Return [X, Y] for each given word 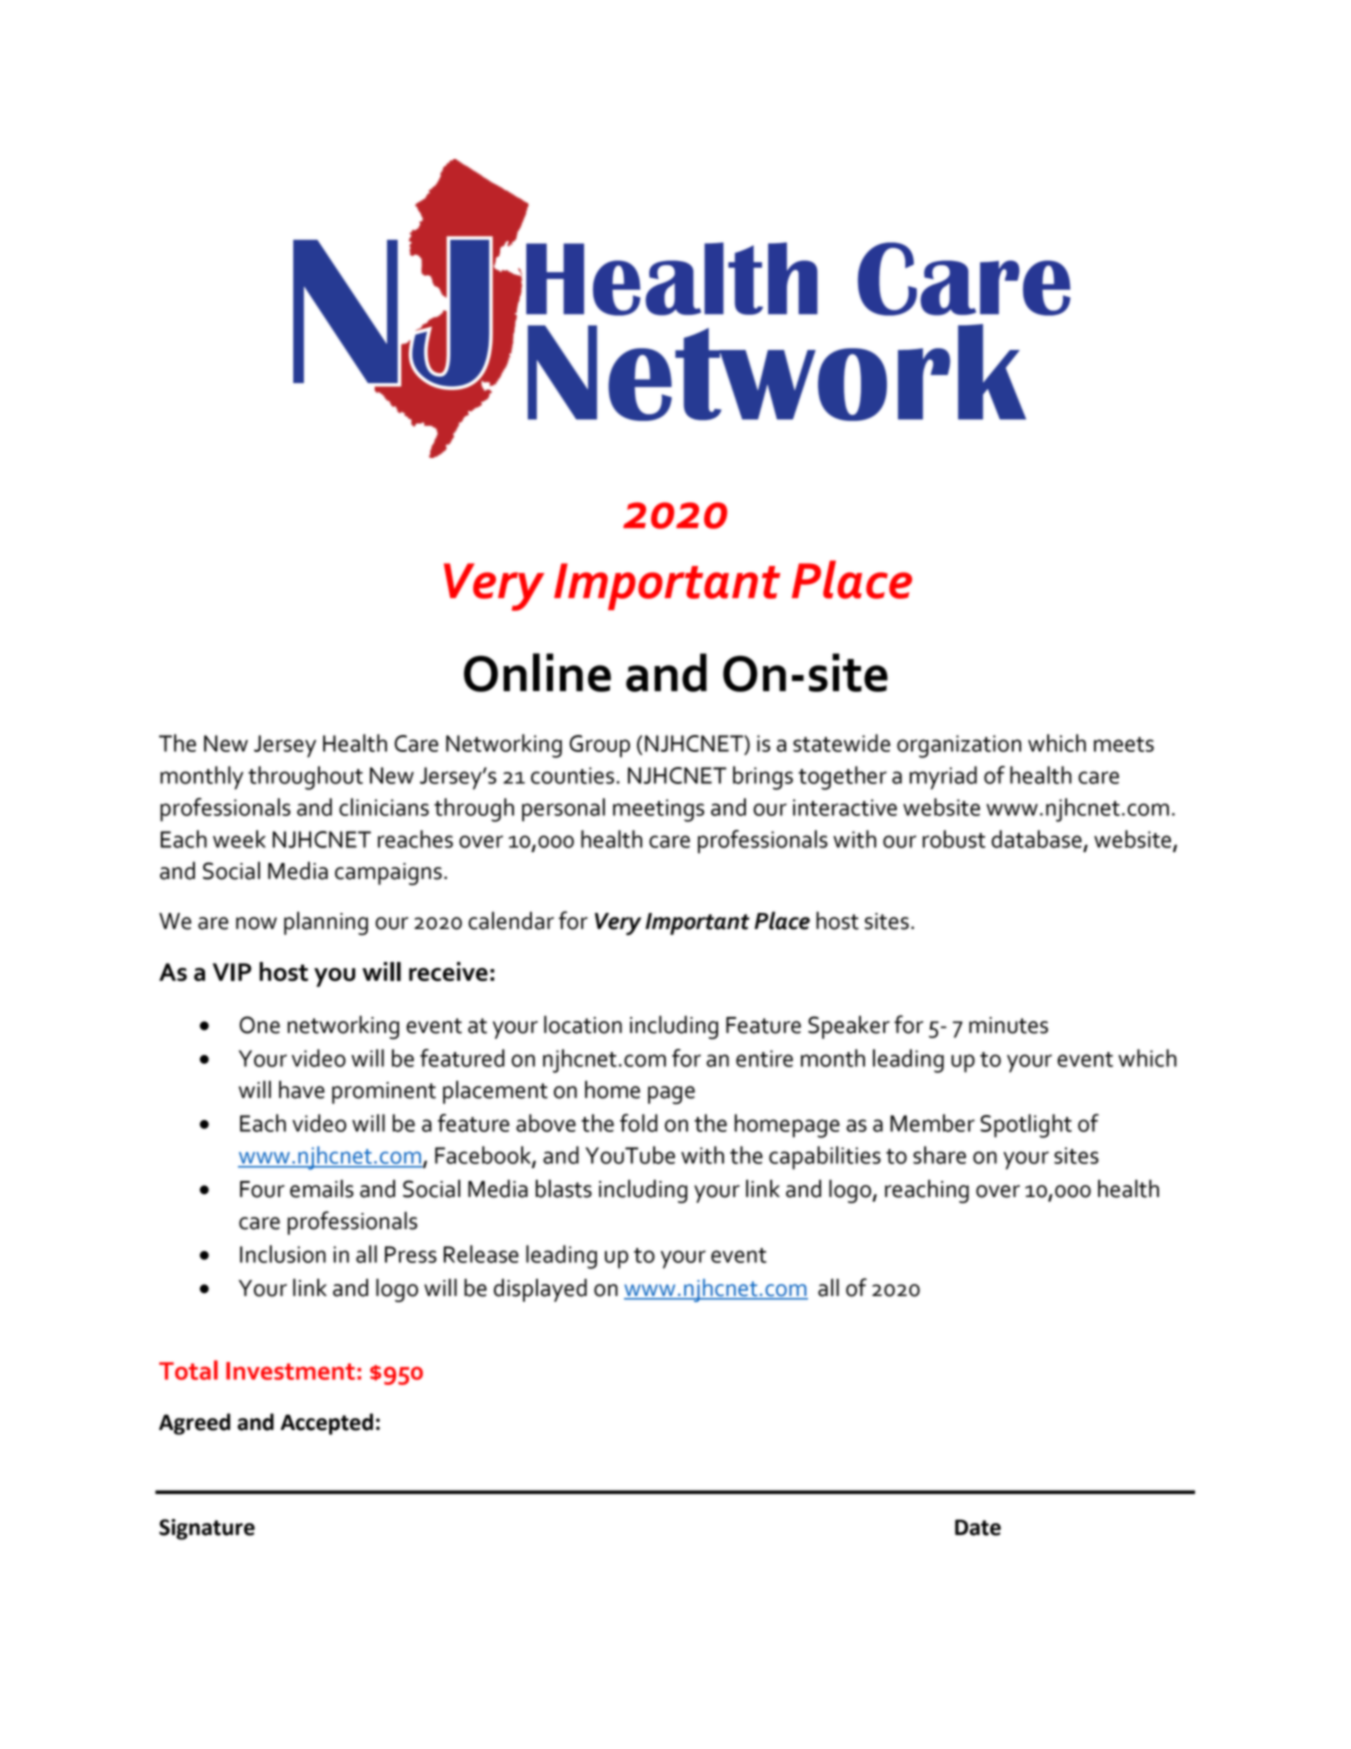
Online [537, 672]
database [1036, 839]
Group [600, 746]
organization [959, 746]
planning [326, 923]
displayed [540, 1290]
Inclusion [283, 1254]
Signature [207, 1529]
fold [639, 1123]
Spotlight [1026, 1126]
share [939, 1155]
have [302, 1089]
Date [978, 1527]
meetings [658, 810]
